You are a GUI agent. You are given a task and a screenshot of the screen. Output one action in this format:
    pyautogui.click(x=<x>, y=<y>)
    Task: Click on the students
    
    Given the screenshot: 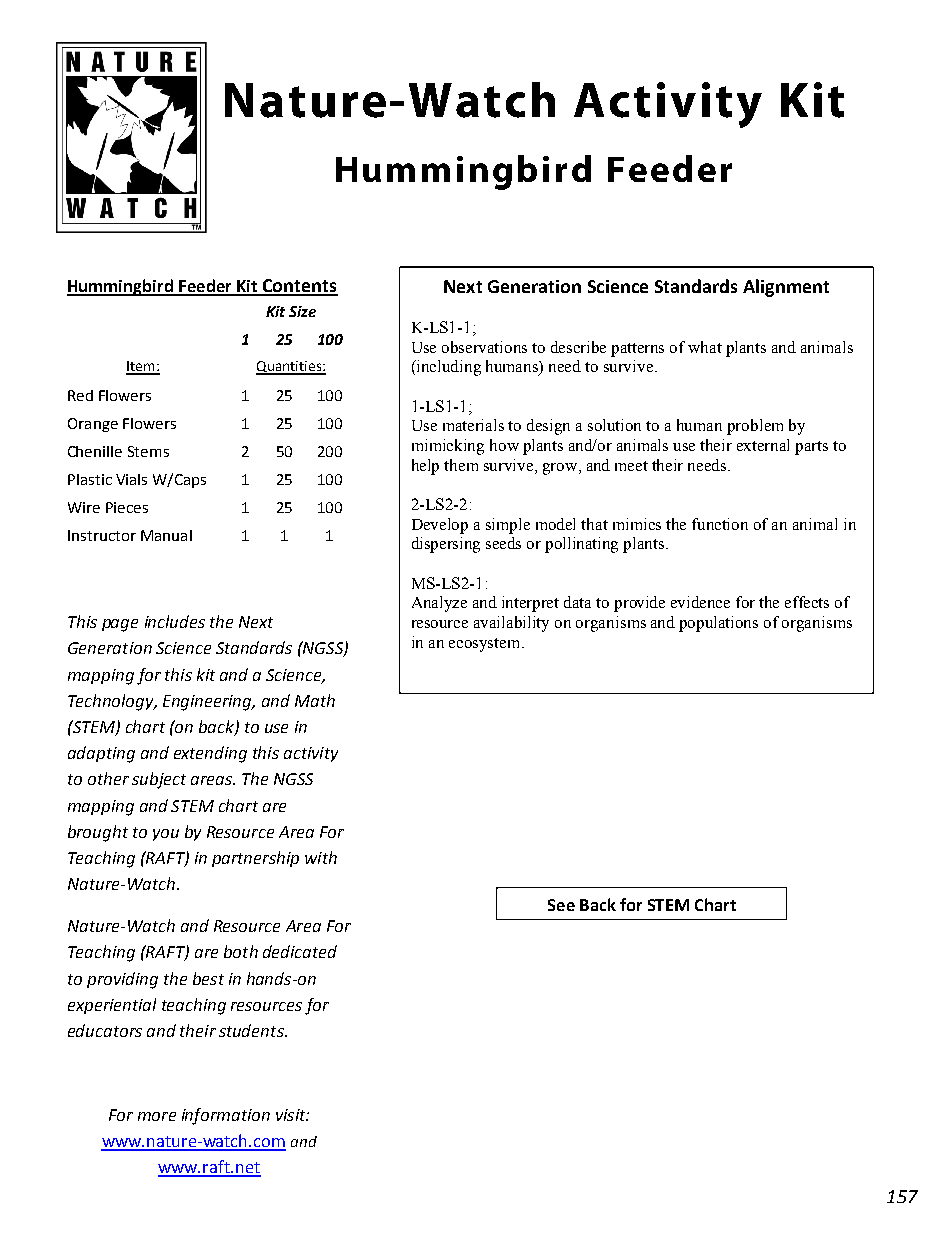 What is the action you would take?
    pyautogui.click(x=252, y=1030)
